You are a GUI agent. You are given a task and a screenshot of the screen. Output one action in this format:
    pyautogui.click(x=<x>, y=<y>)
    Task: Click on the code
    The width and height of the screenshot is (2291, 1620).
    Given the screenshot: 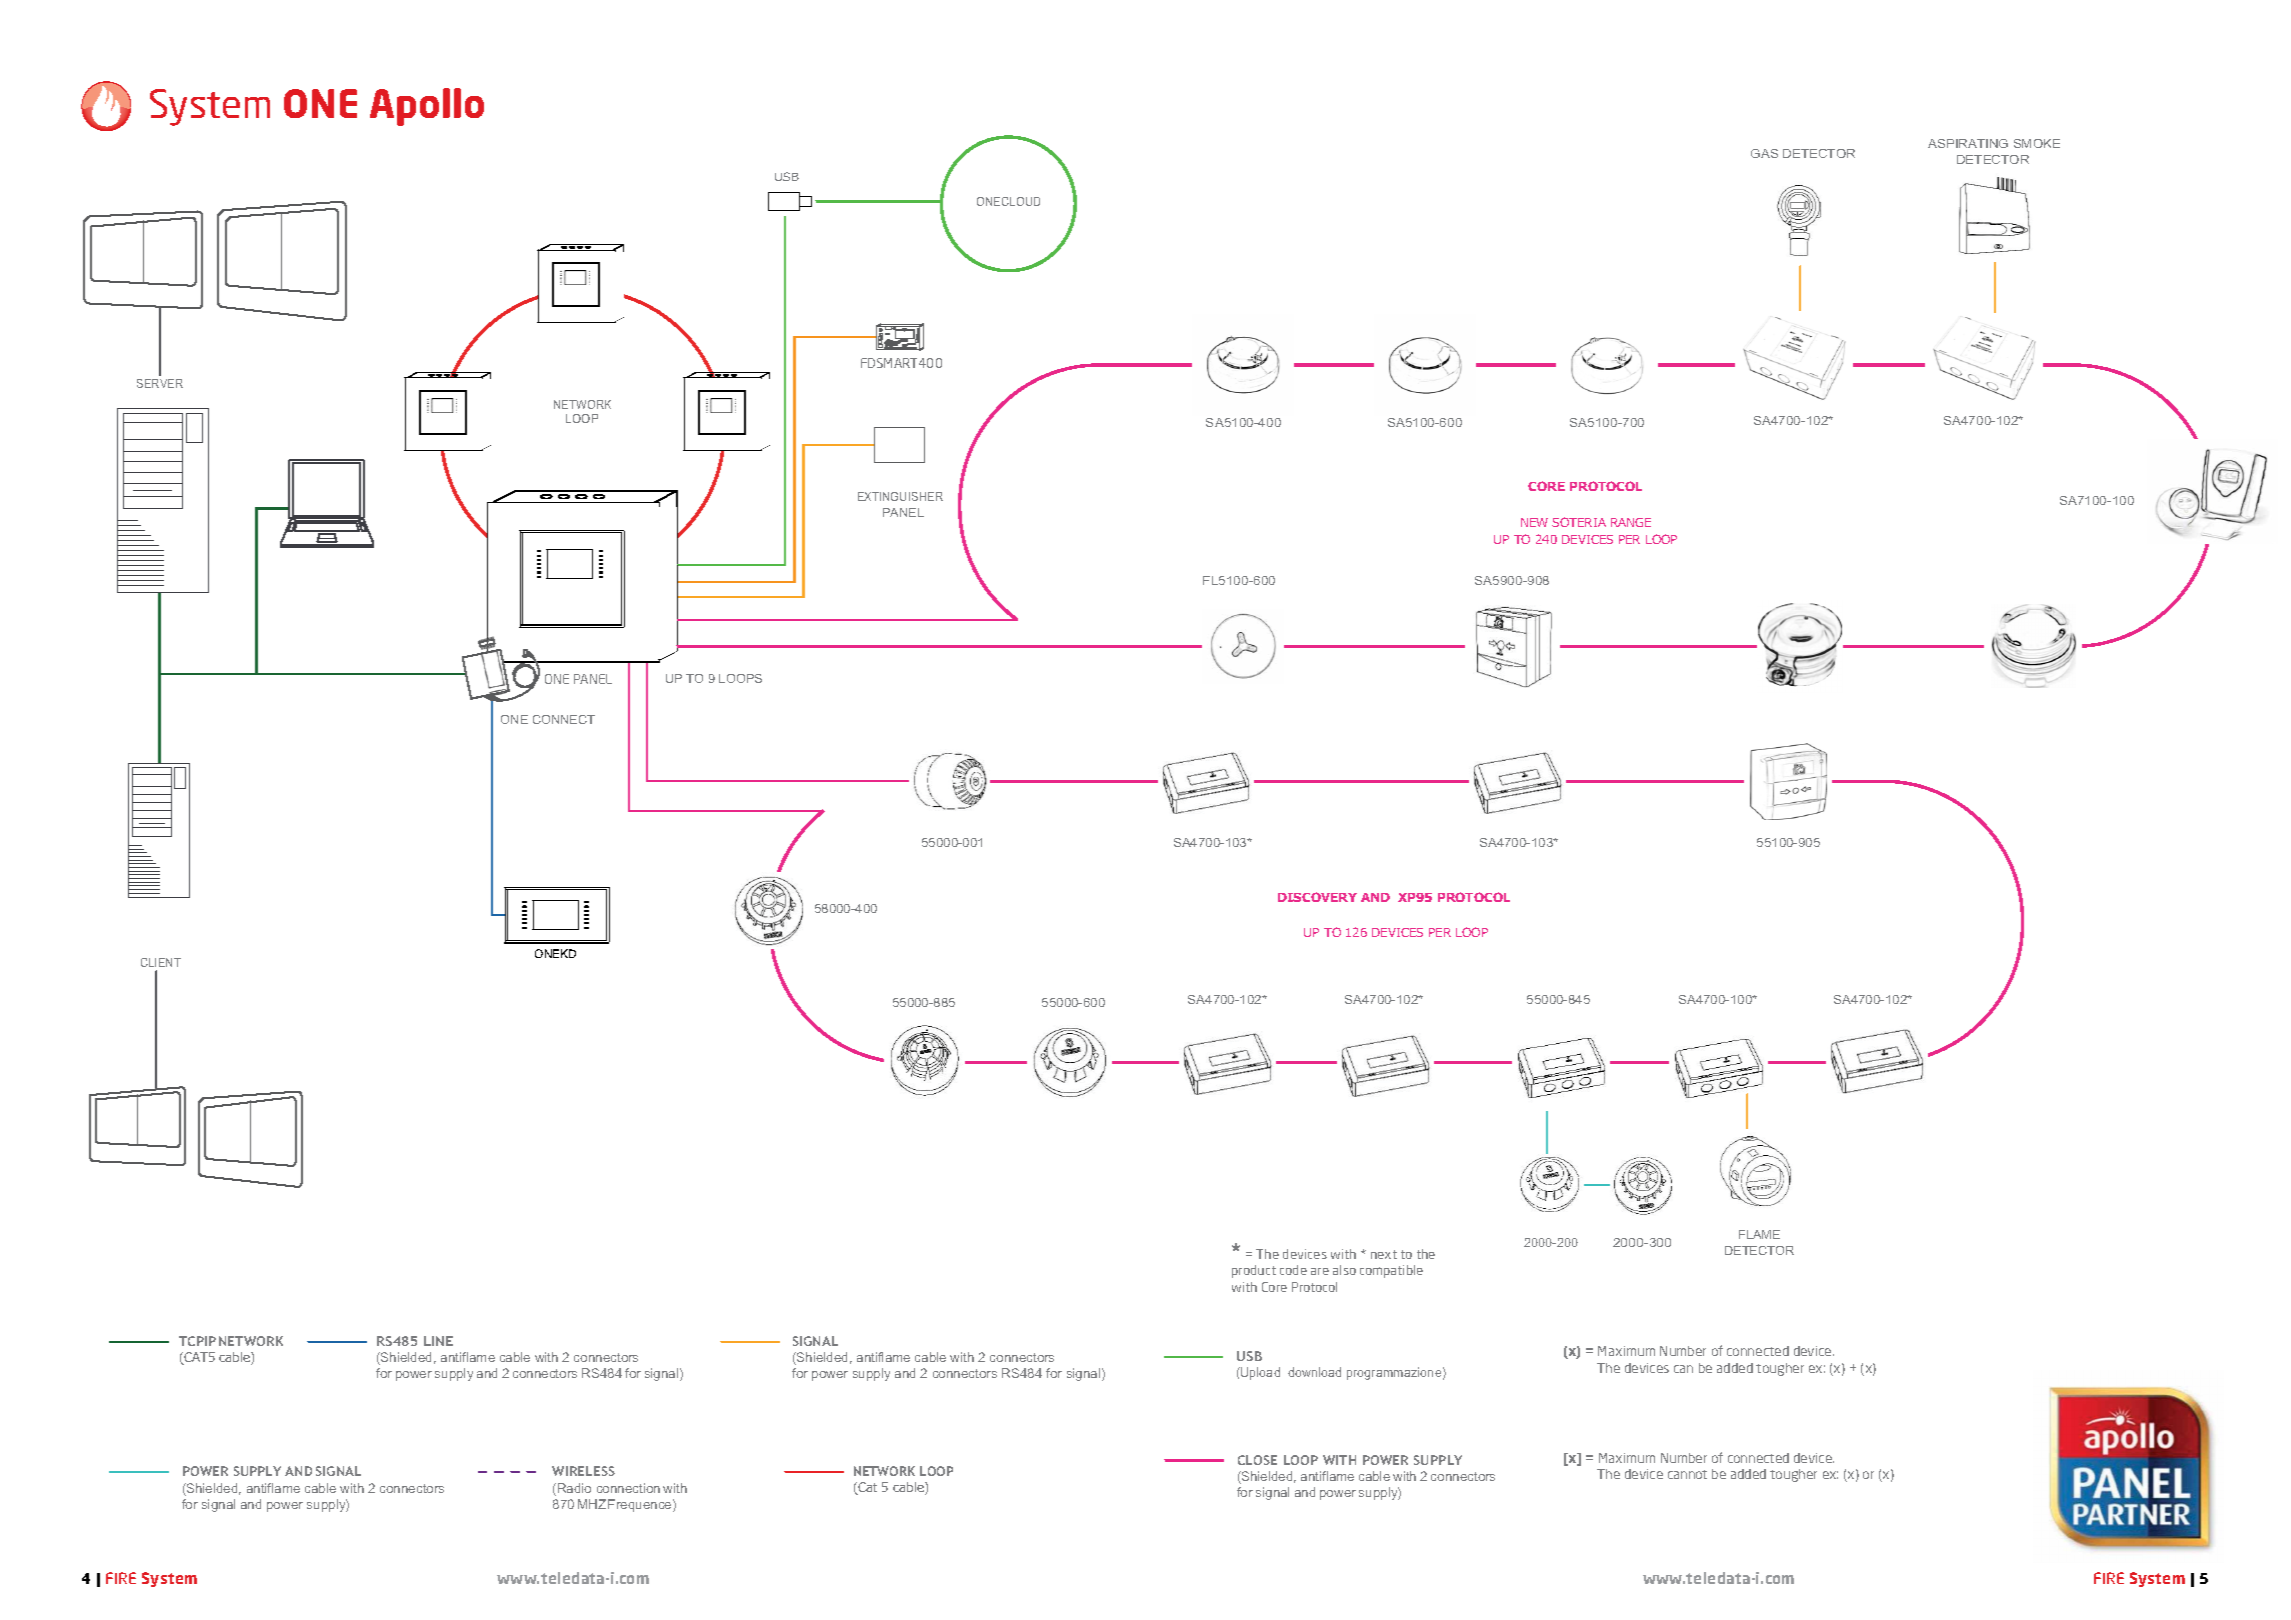 What is the action you would take?
    pyautogui.click(x=1293, y=1270)
